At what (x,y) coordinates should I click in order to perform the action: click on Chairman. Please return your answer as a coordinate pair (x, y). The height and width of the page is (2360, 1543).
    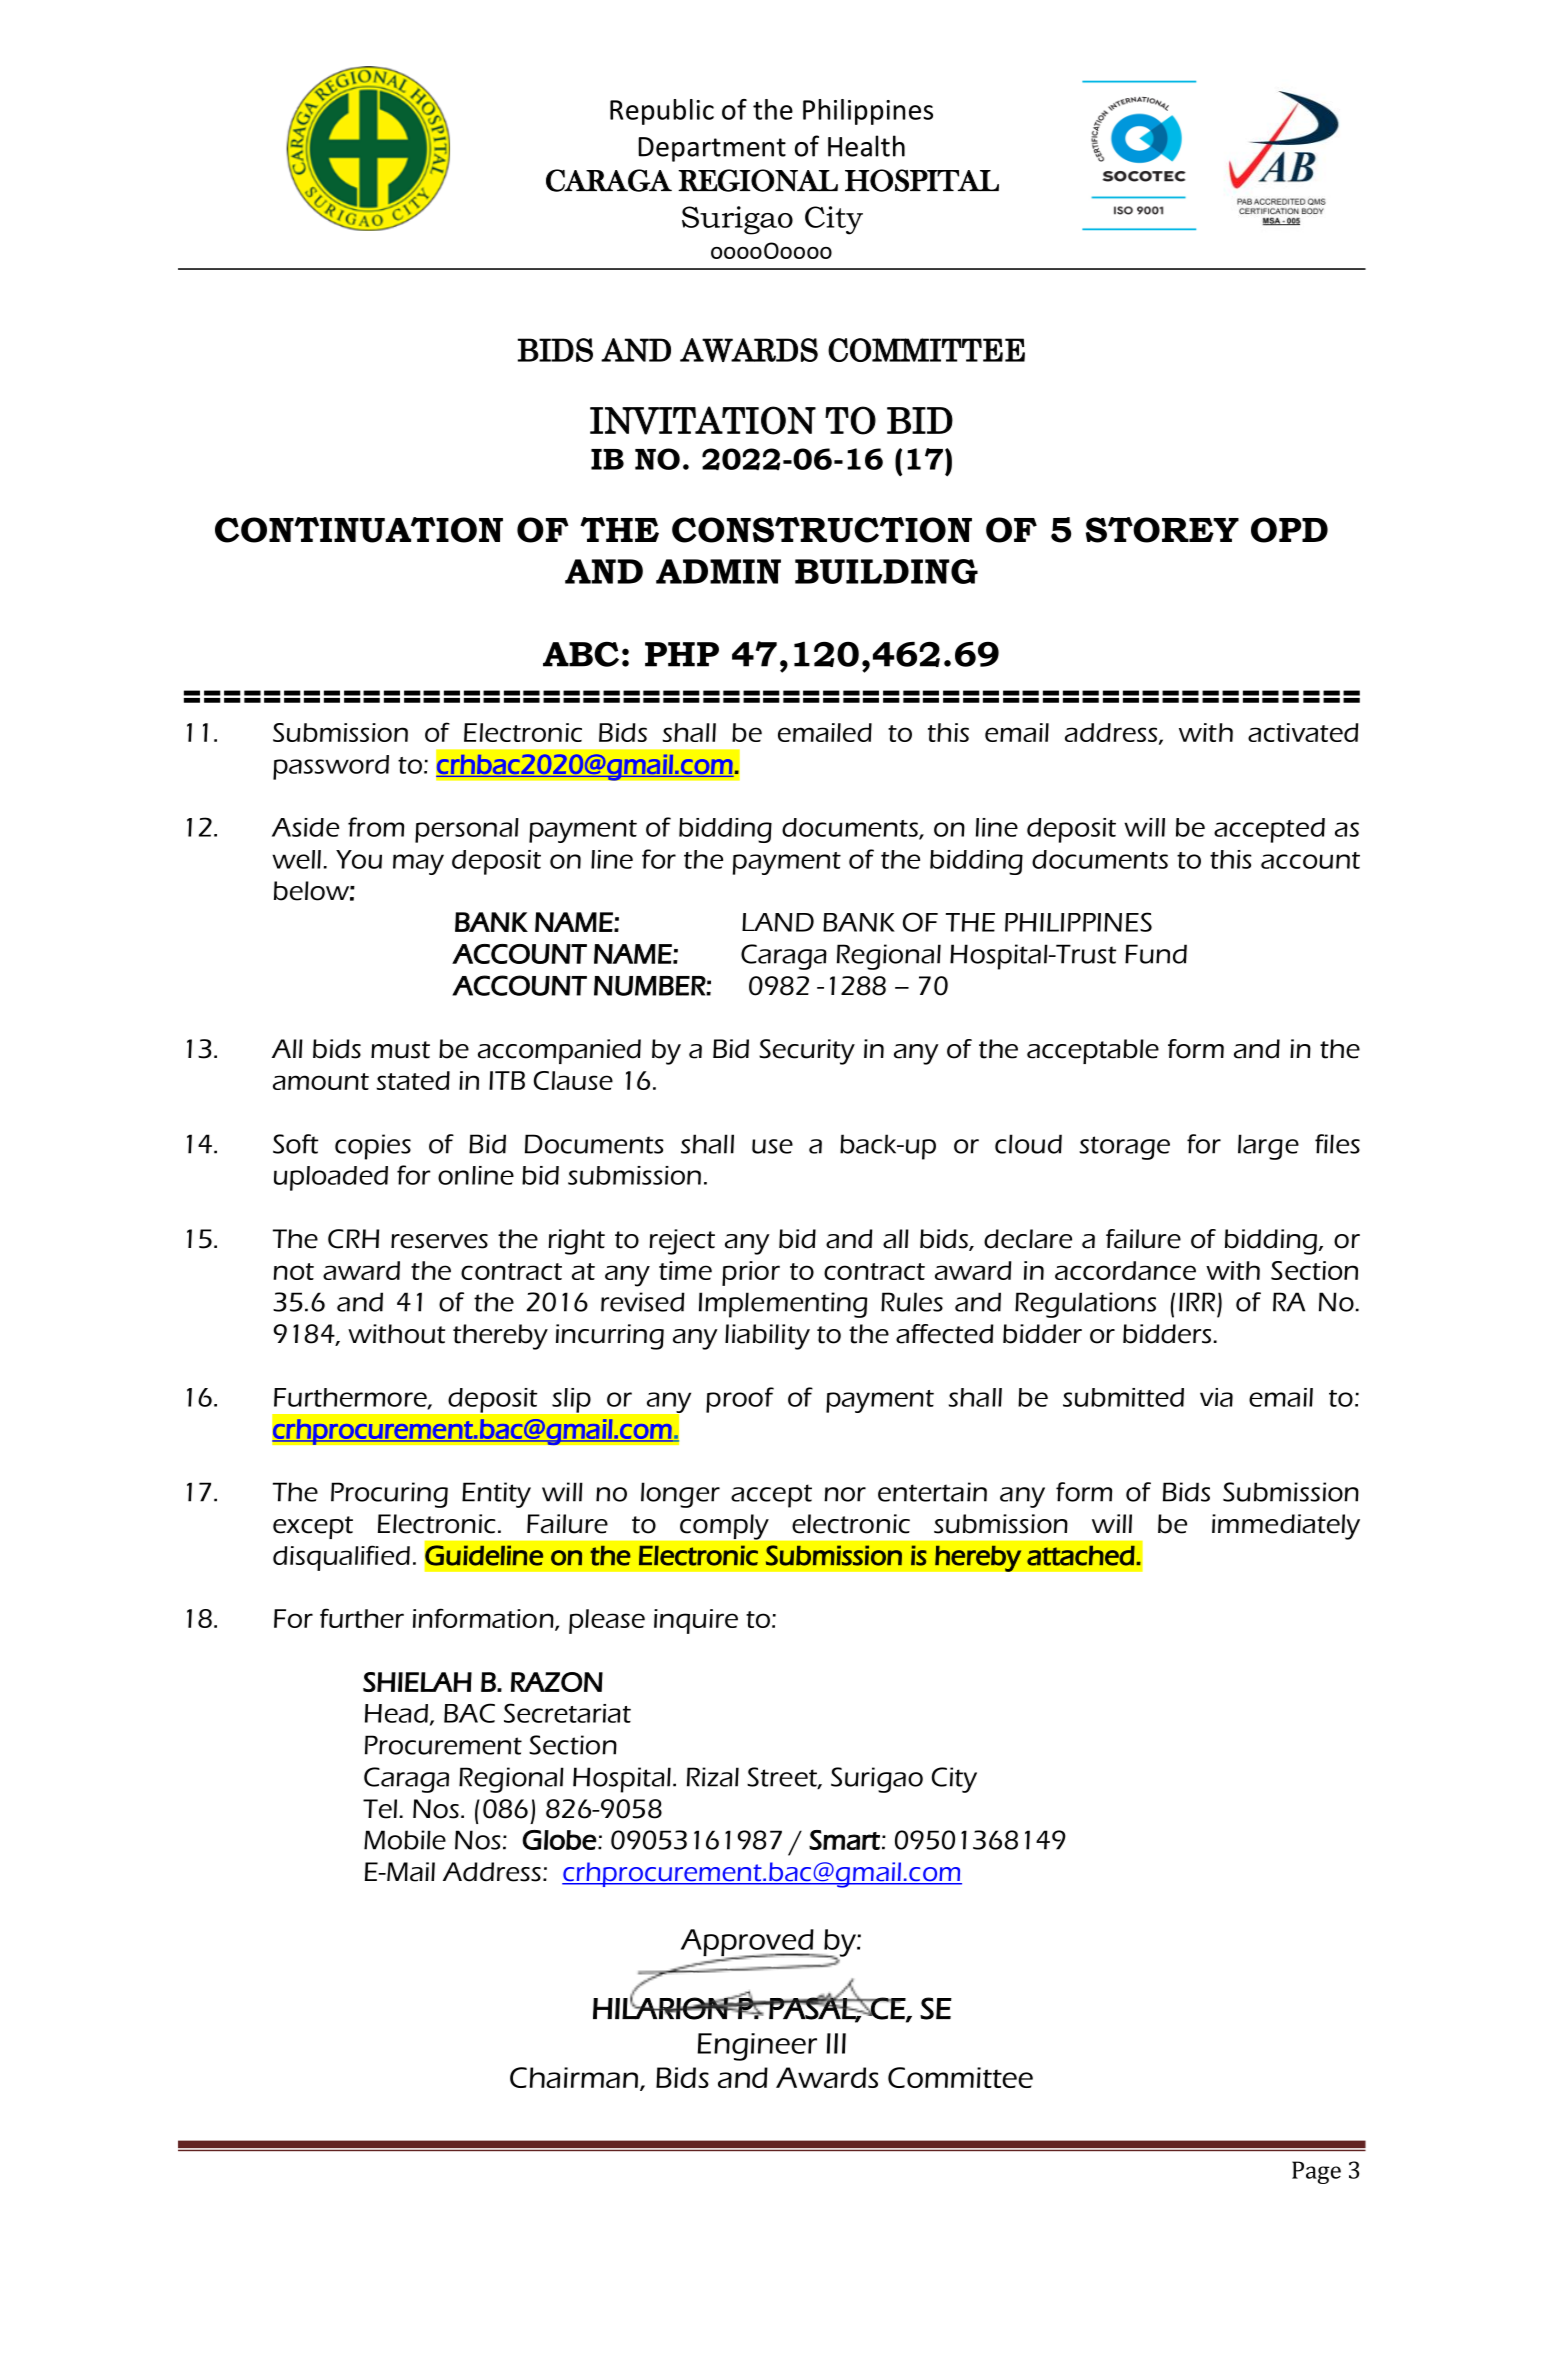
    Looking at the image, I should click on (574, 2077).
